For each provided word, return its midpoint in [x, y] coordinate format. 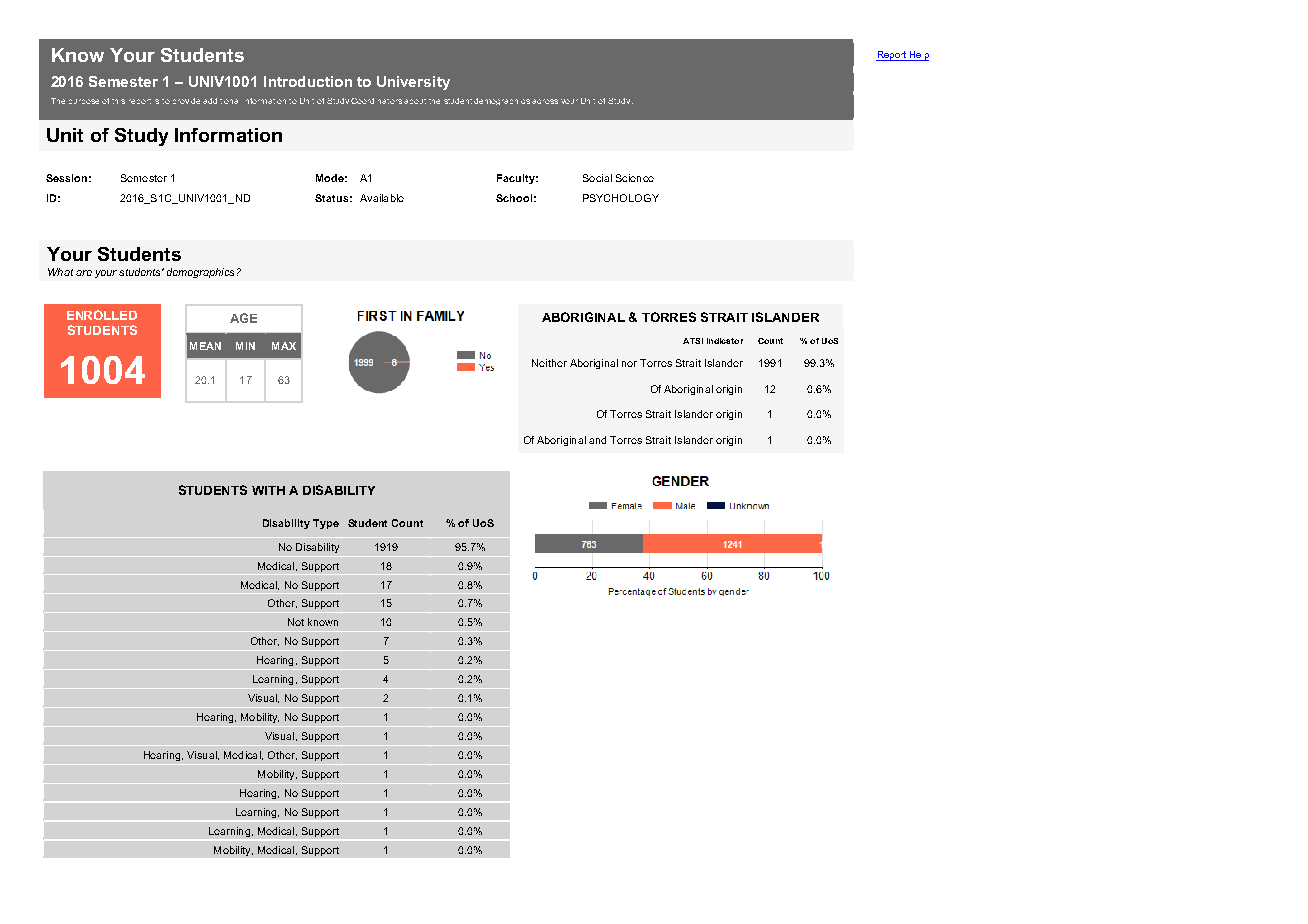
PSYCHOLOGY [621, 198]
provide [186, 101]
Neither [549, 363]
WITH [268, 490]
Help [918, 56]
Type [326, 524]
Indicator [725, 341]
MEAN [205, 346]
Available [382, 198]
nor [629, 364]
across [545, 101]
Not [296, 622]
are [84, 273]
